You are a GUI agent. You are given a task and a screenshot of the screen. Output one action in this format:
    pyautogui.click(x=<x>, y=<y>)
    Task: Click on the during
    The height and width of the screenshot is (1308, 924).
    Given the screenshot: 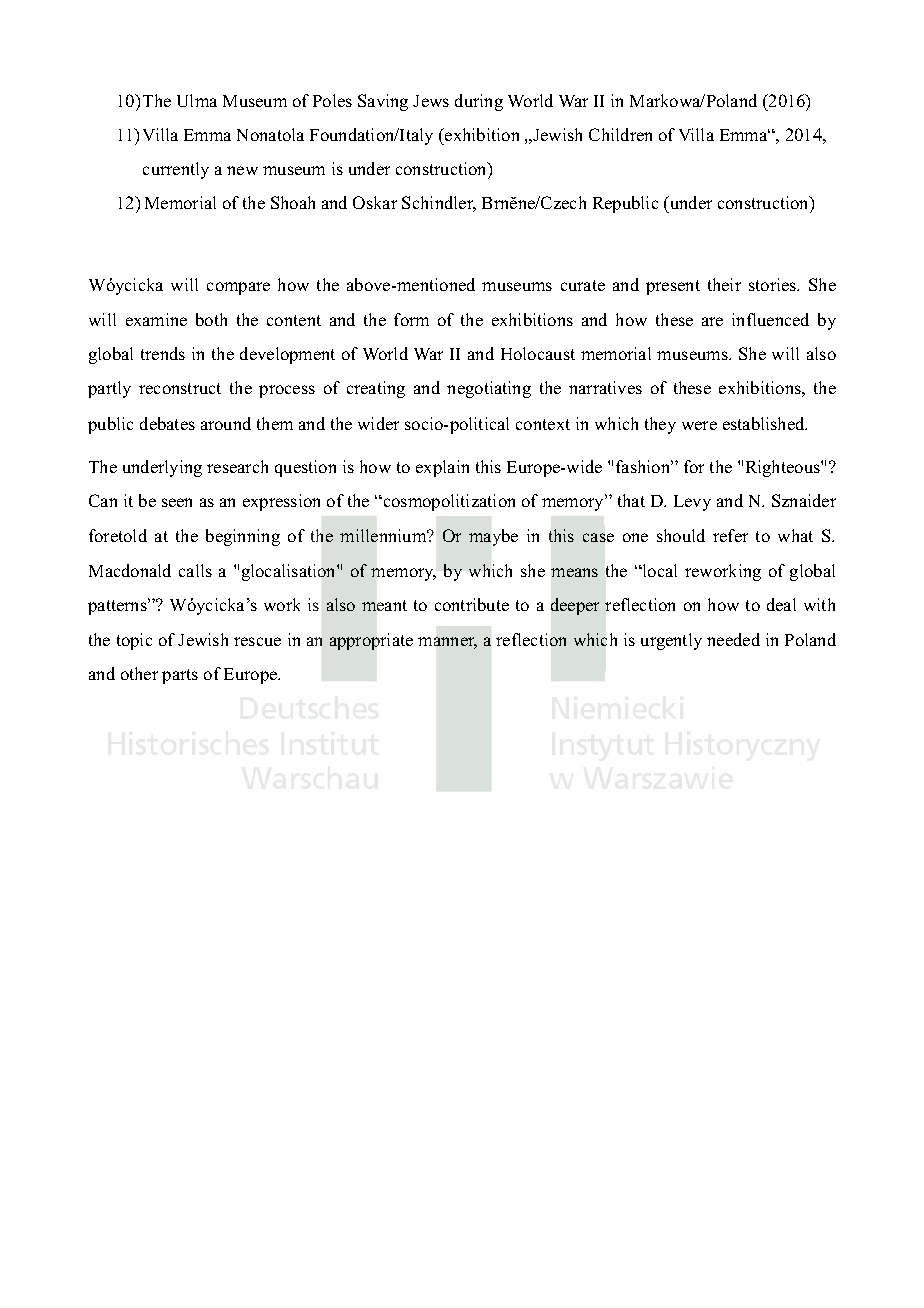 What is the action you would take?
    pyautogui.click(x=479, y=102)
